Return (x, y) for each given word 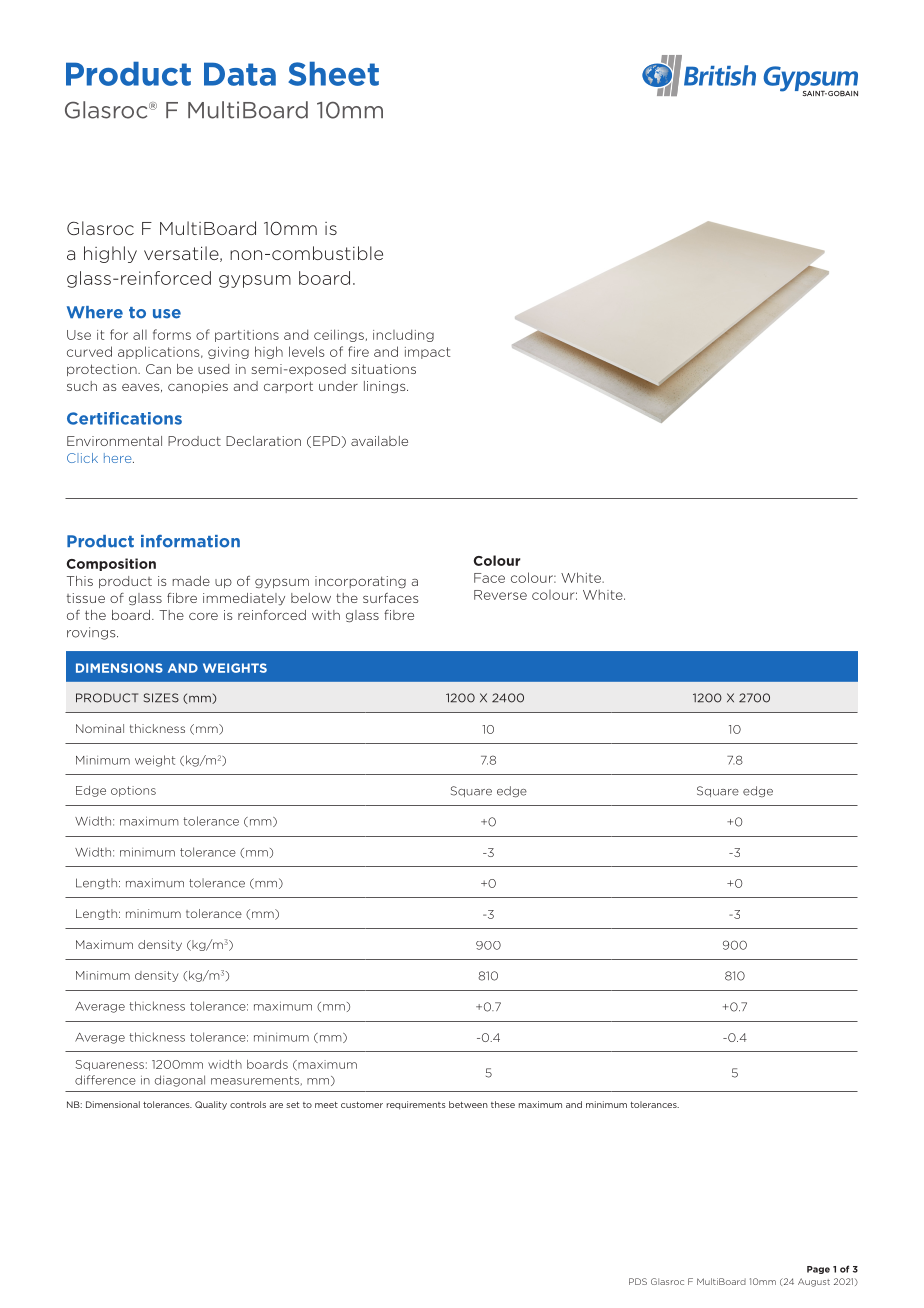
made (191, 581)
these (503, 1104)
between (468, 1104)
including (403, 335)
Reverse (500, 595)
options (133, 791)
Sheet (333, 74)
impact (427, 353)
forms (172, 334)
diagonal (180, 1081)
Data (240, 74)
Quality (211, 1105)
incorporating (360, 582)
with (326, 615)
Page (818, 1270)
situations (384, 369)
